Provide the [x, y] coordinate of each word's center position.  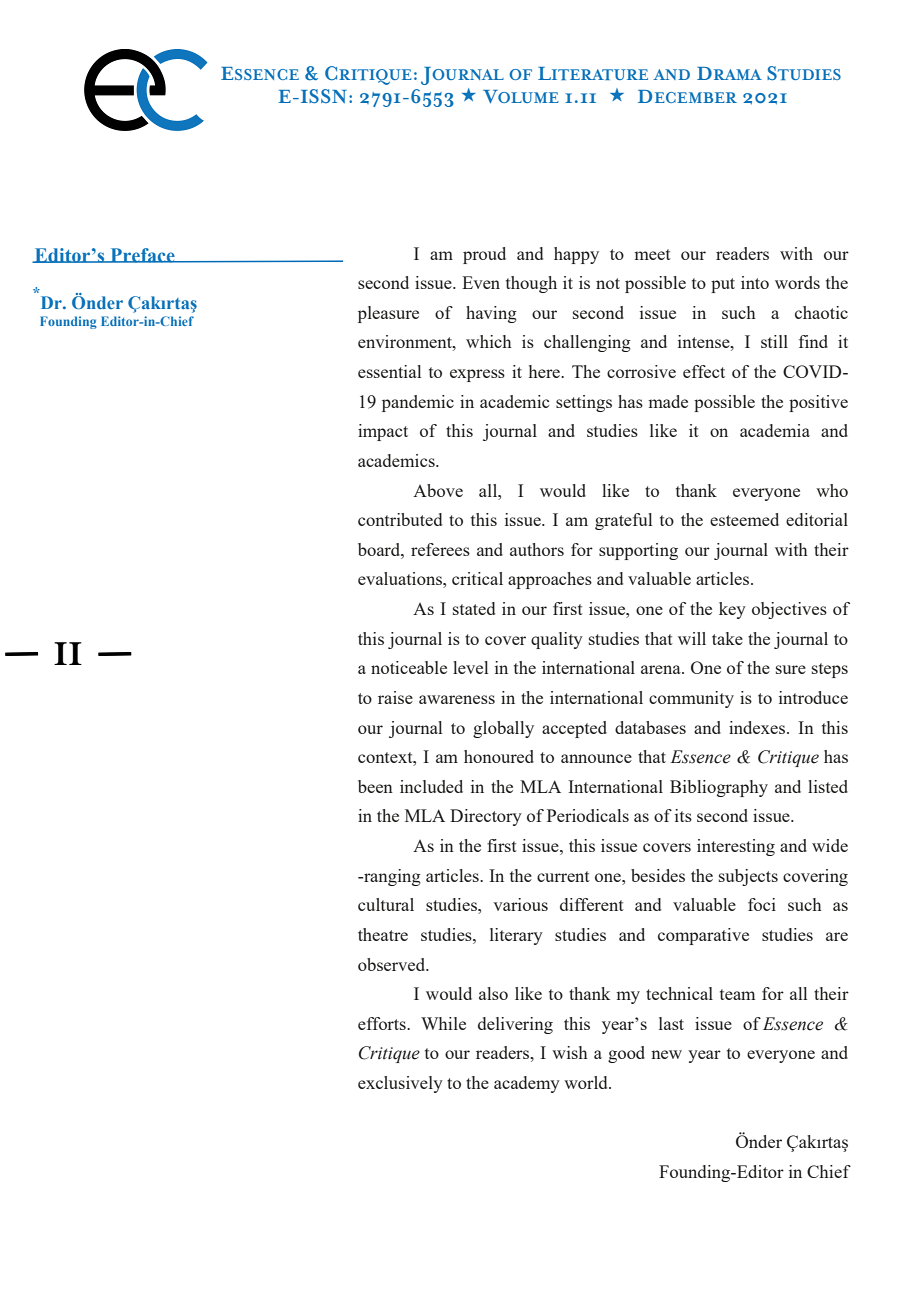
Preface [142, 255]
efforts [383, 1023]
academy [527, 1084]
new [666, 1054]
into [755, 282]
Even [481, 282]
